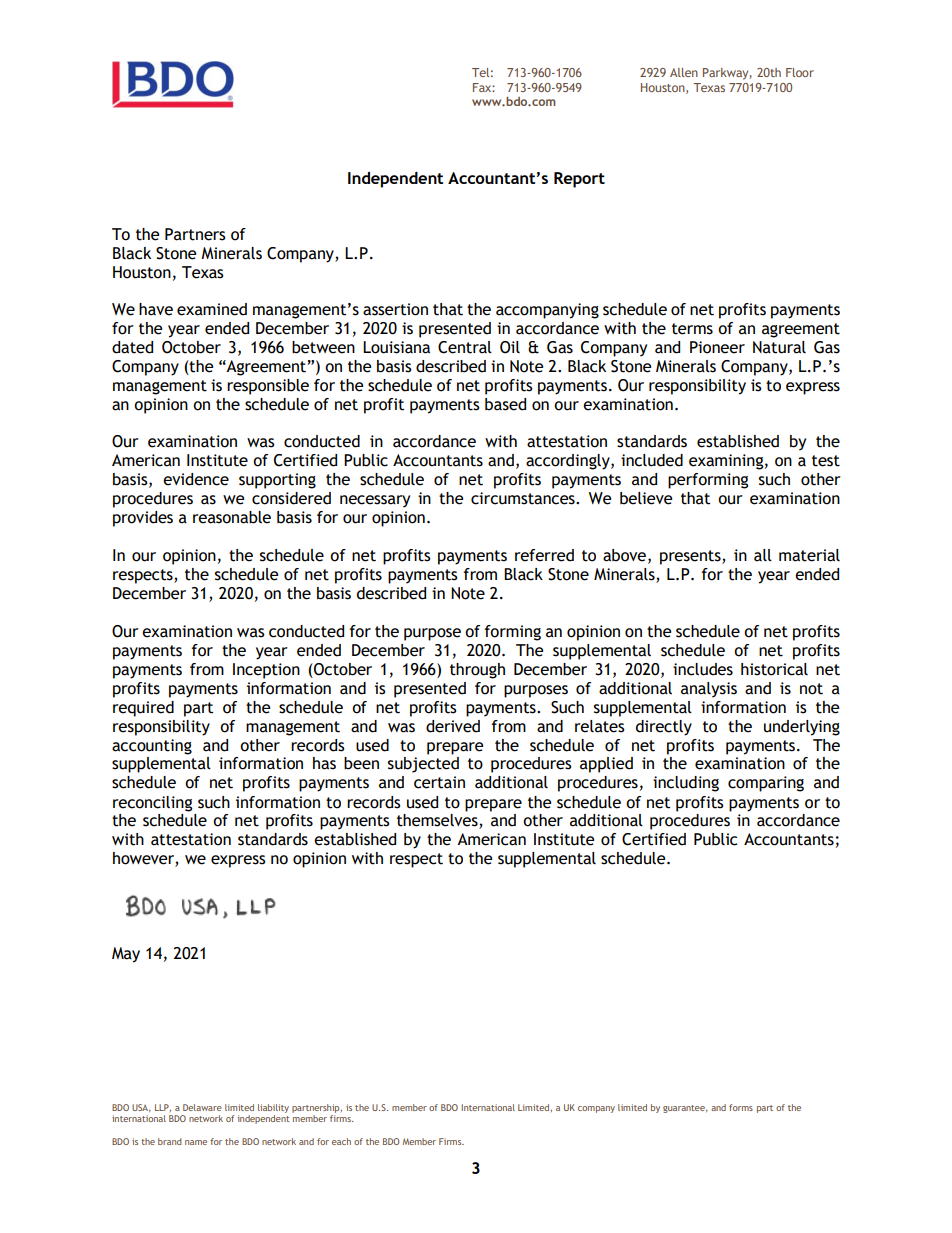  What do you see at coordinates (477, 671) in the screenshot?
I see `through` at bounding box center [477, 671].
